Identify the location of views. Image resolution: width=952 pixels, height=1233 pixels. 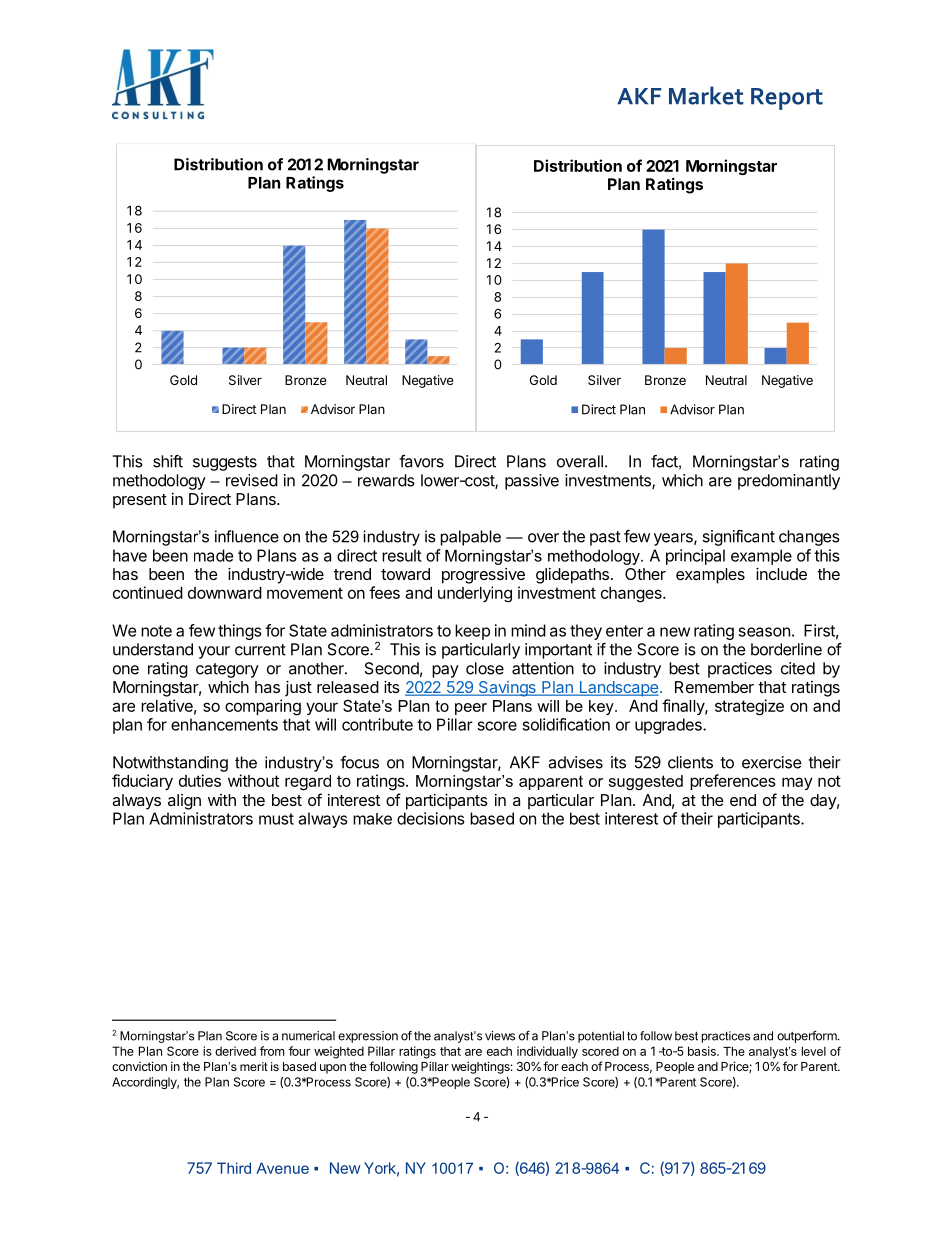
(500, 1036).
